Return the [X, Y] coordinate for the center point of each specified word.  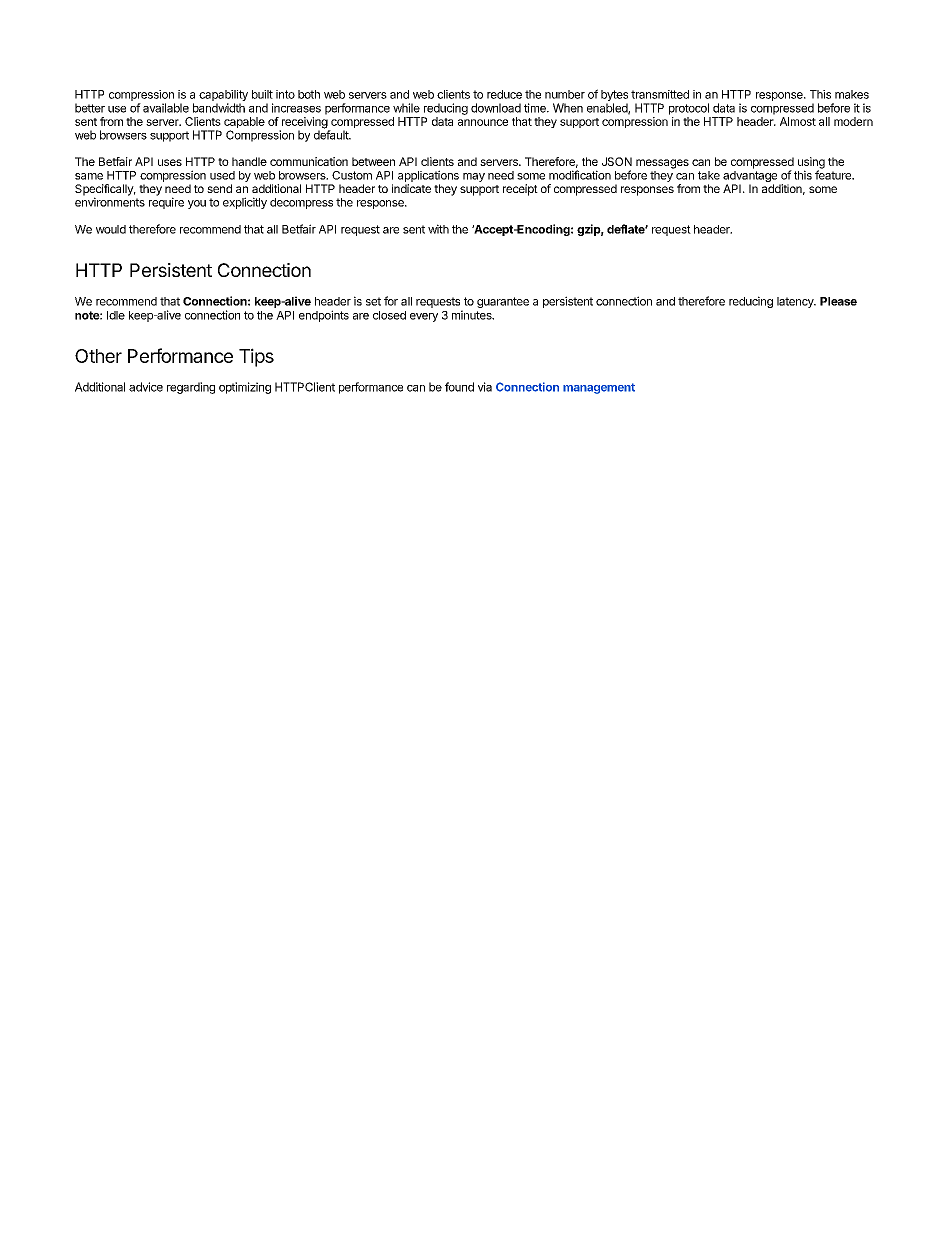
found [459, 387]
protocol [689, 109]
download [496, 108]
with [438, 229]
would [111, 229]
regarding [191, 388]
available [166, 108]
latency [796, 302]
